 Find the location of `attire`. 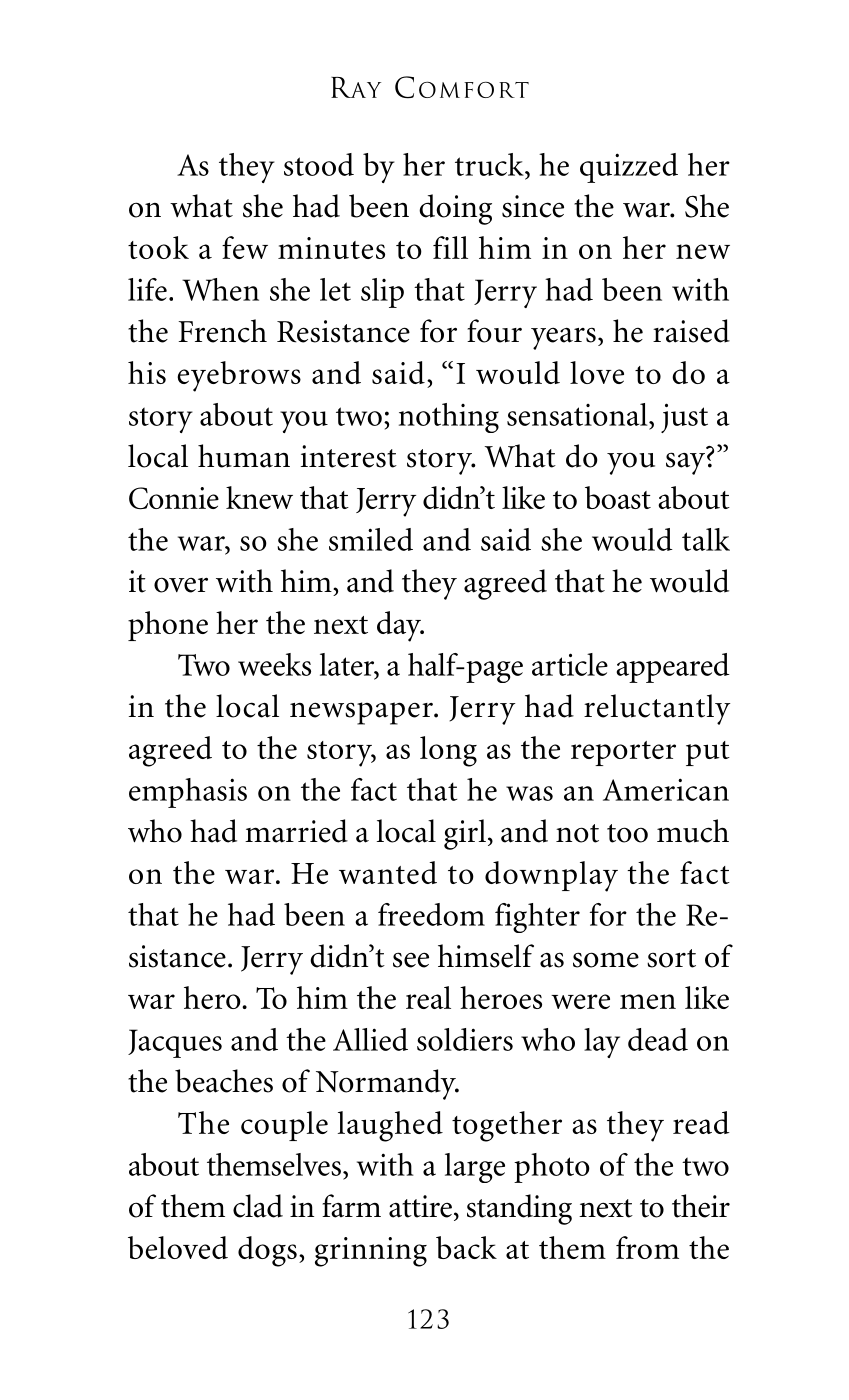

attire is located at coordinates (420, 1206).
